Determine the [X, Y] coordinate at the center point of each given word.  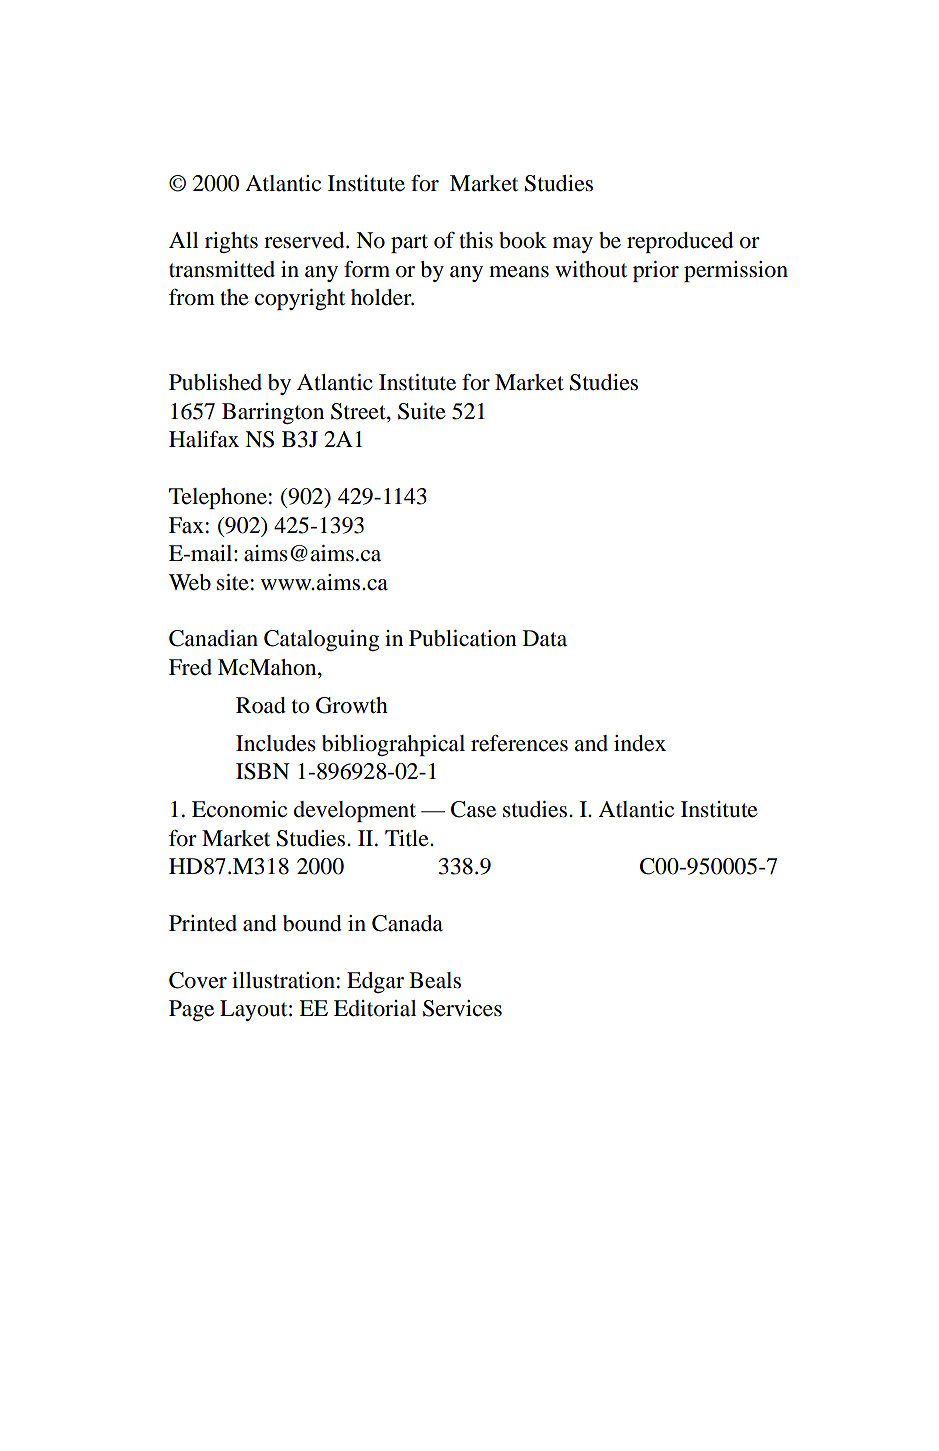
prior [656, 271]
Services [462, 1008]
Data [545, 638]
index [640, 743]
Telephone [218, 498]
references [519, 743]
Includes [276, 743]
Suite [422, 411]
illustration [283, 980]
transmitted [222, 269]
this [476, 240]
